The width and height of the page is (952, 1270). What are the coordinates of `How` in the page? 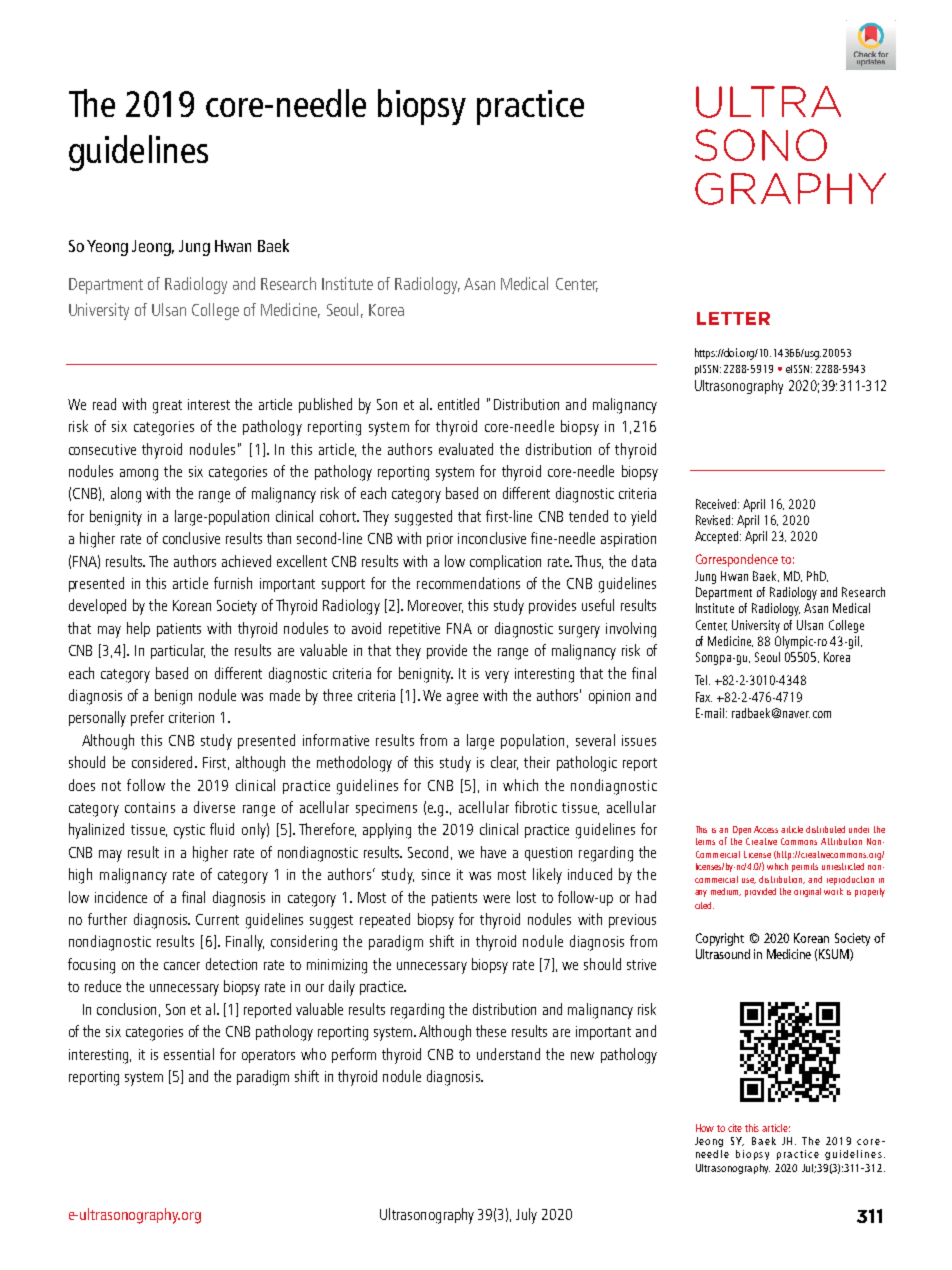 It's located at (705, 1128).
